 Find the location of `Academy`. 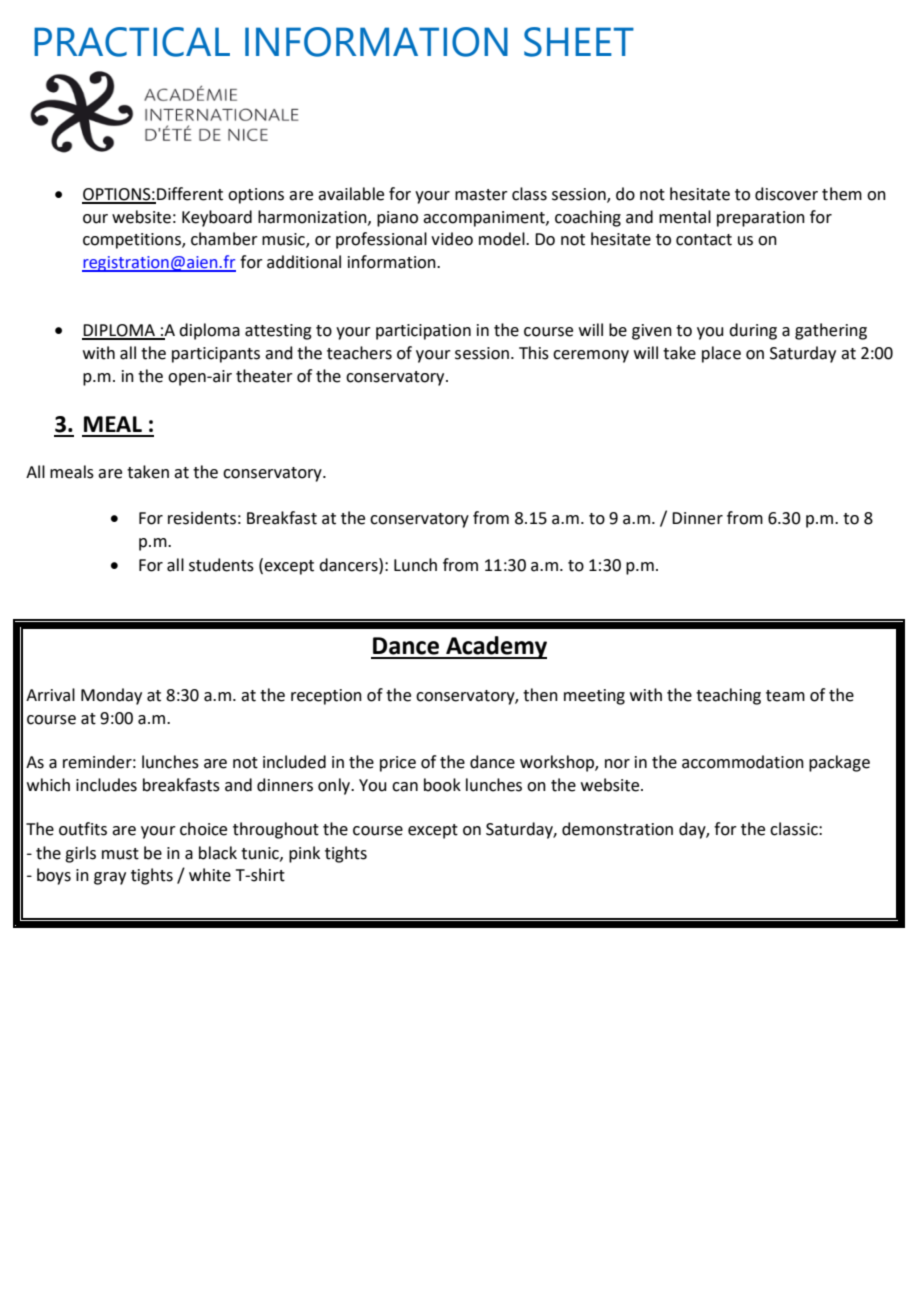

Academy is located at coordinates (495, 647).
